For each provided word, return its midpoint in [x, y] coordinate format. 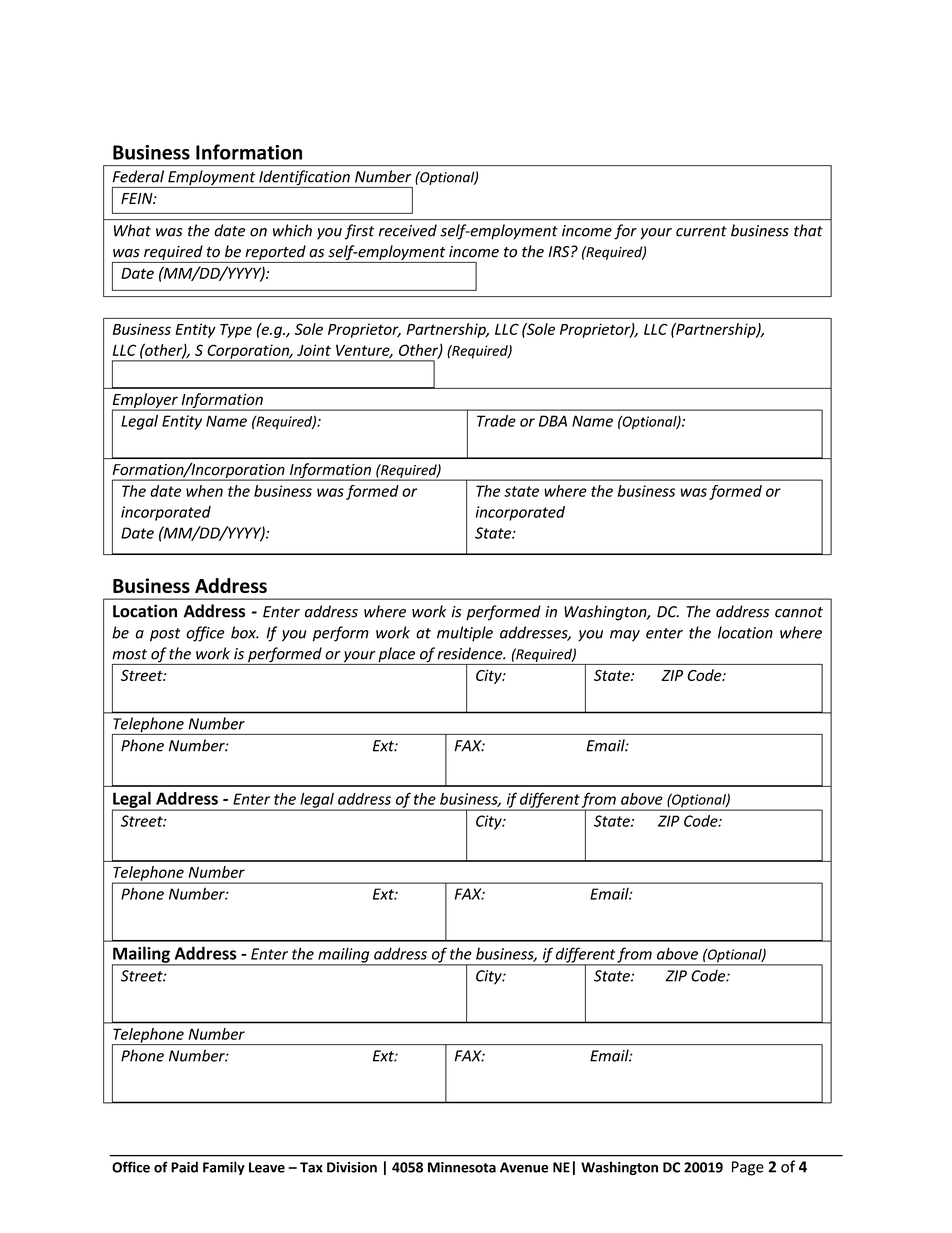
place [397, 656]
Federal [138, 176]
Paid [184, 1167]
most [129, 654]
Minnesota [462, 1167]
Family [224, 1168]
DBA [553, 421]
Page [748, 1168]
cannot [799, 612]
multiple [465, 634]
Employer [146, 401]
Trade [496, 421]
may [625, 636]
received [408, 230]
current [701, 231]
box [245, 632]
